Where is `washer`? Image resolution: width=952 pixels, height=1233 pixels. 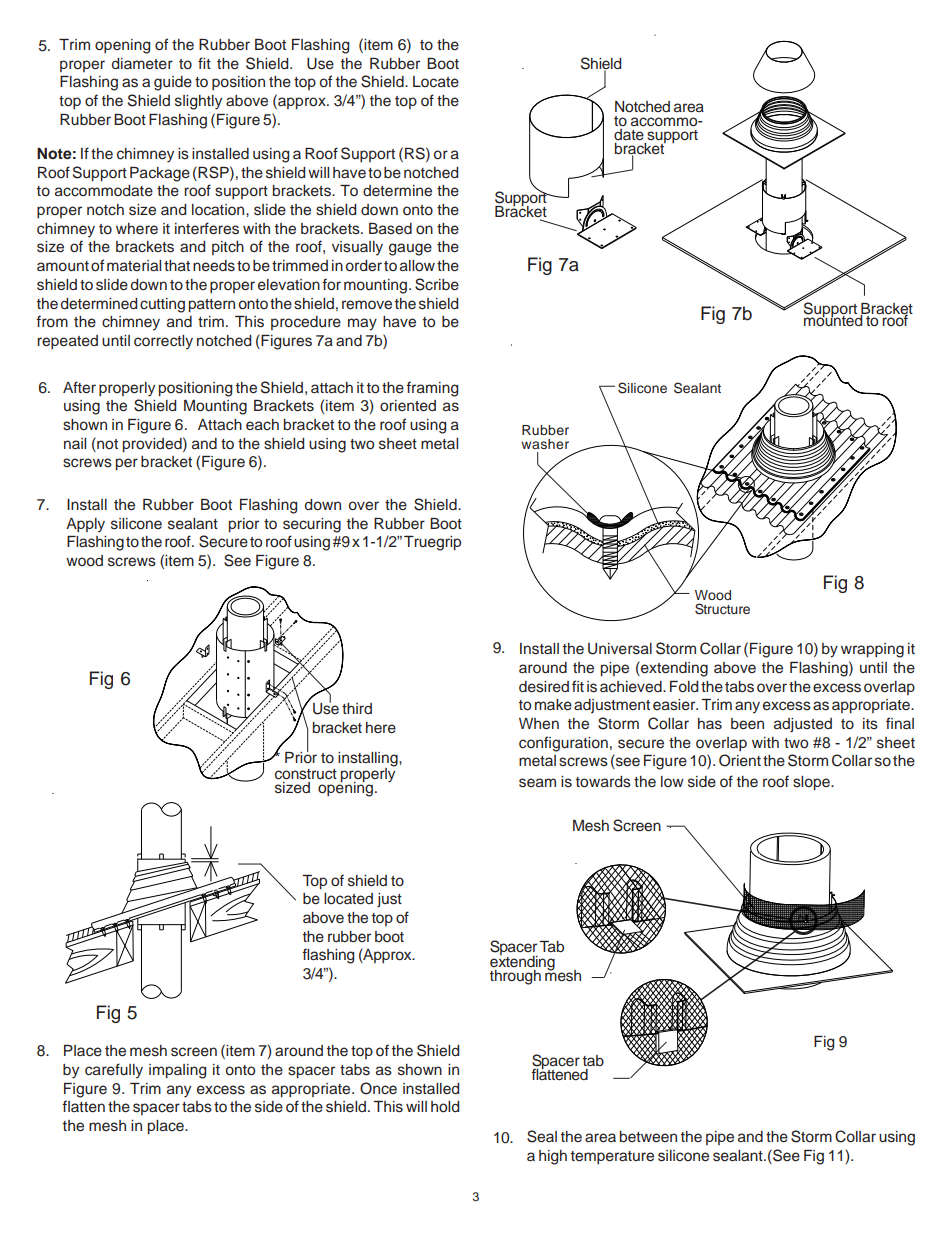 washer is located at coordinates (545, 444).
